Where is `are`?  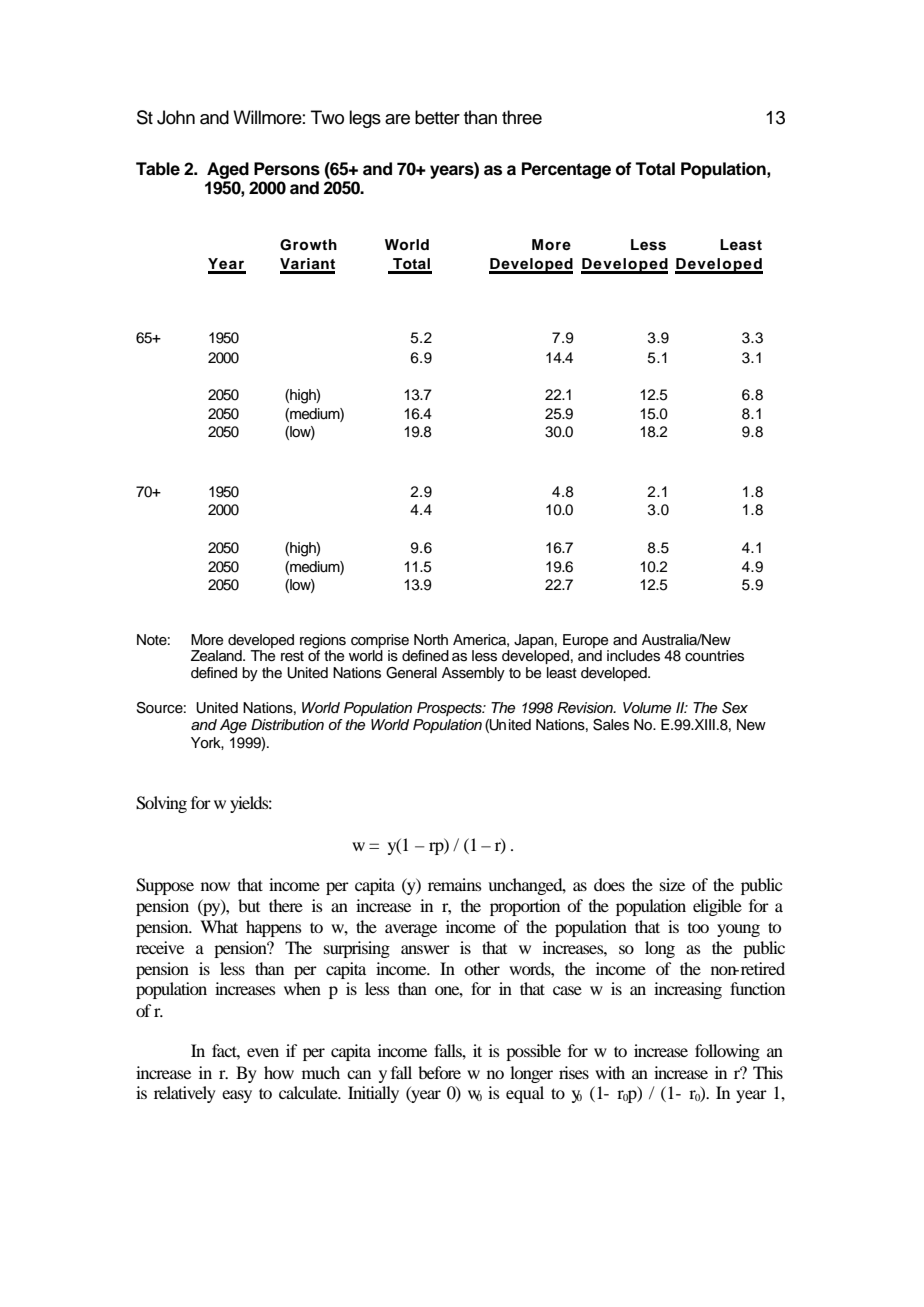 are is located at coordinates (397, 119).
